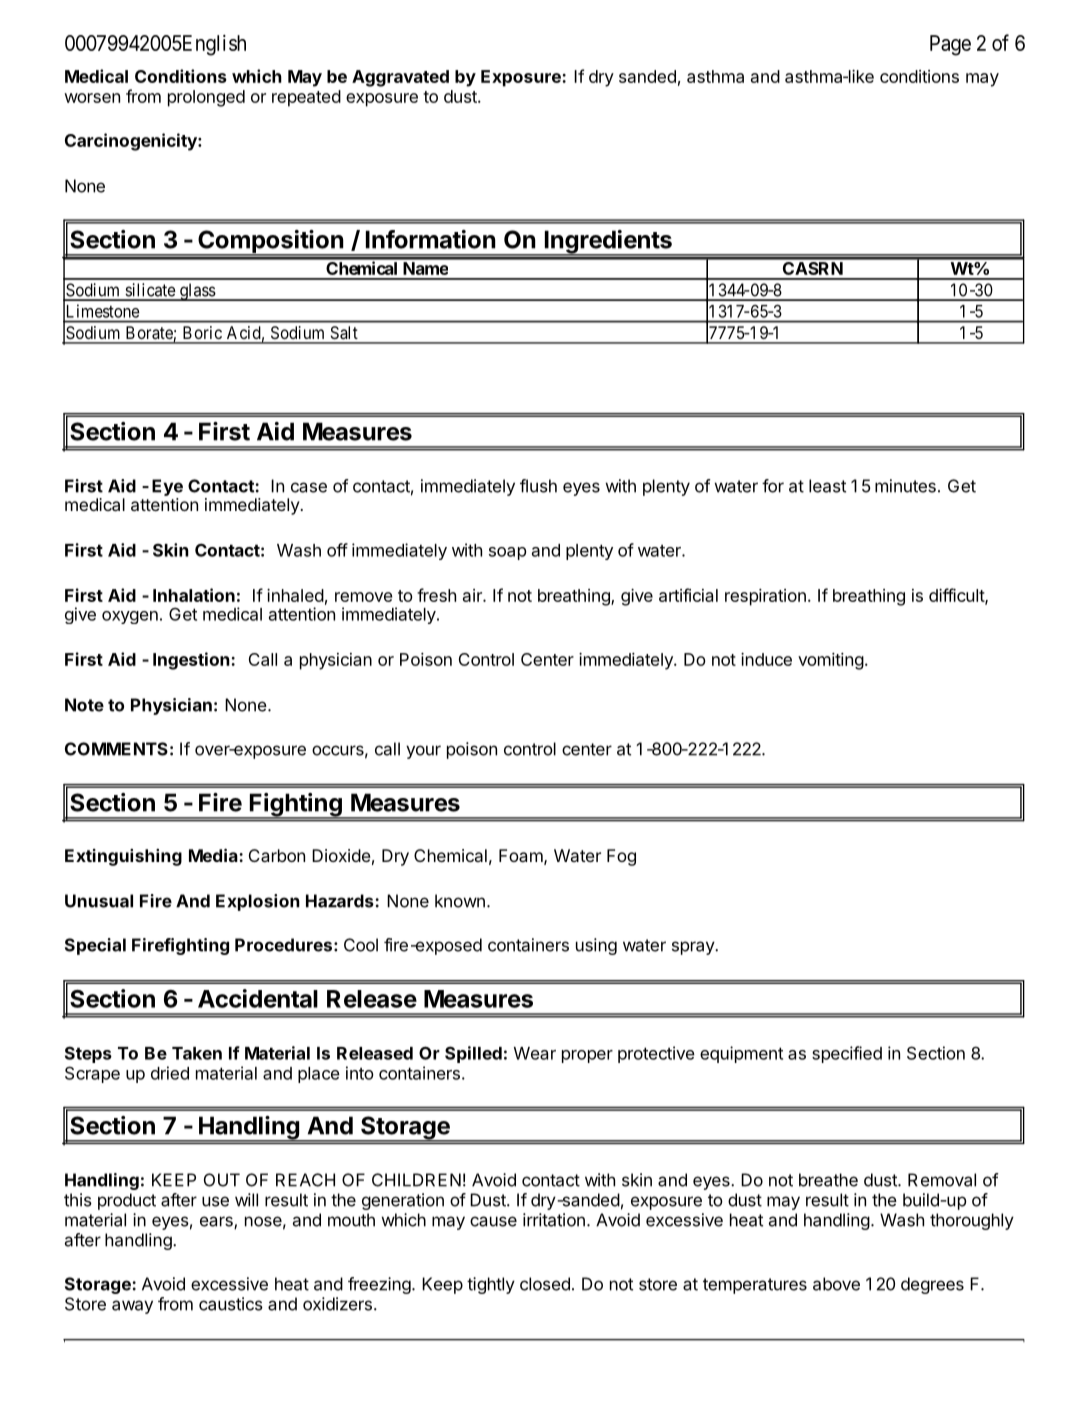  I want to click on spray, so click(694, 948).
